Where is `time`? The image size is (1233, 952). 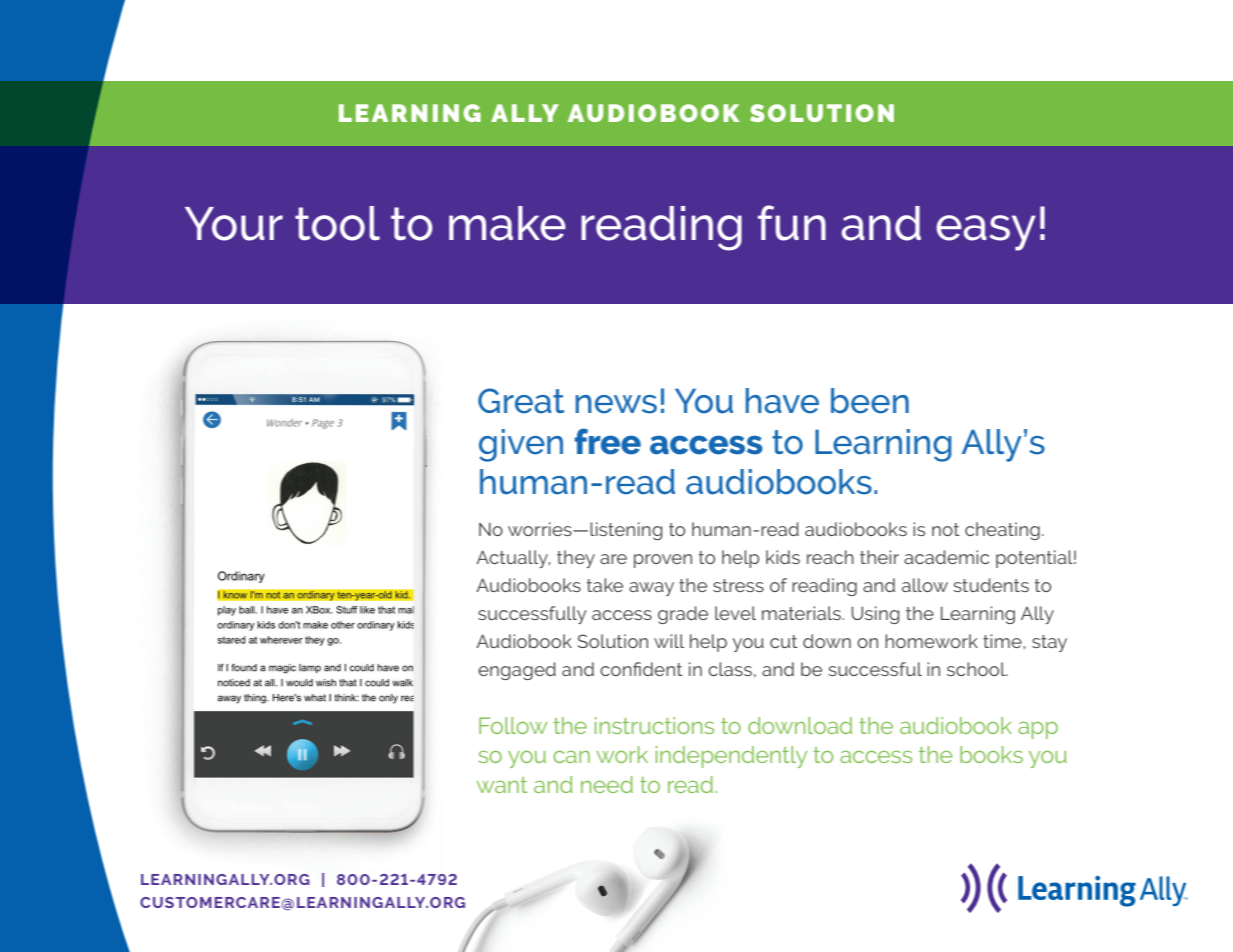 time is located at coordinates (1003, 641).
